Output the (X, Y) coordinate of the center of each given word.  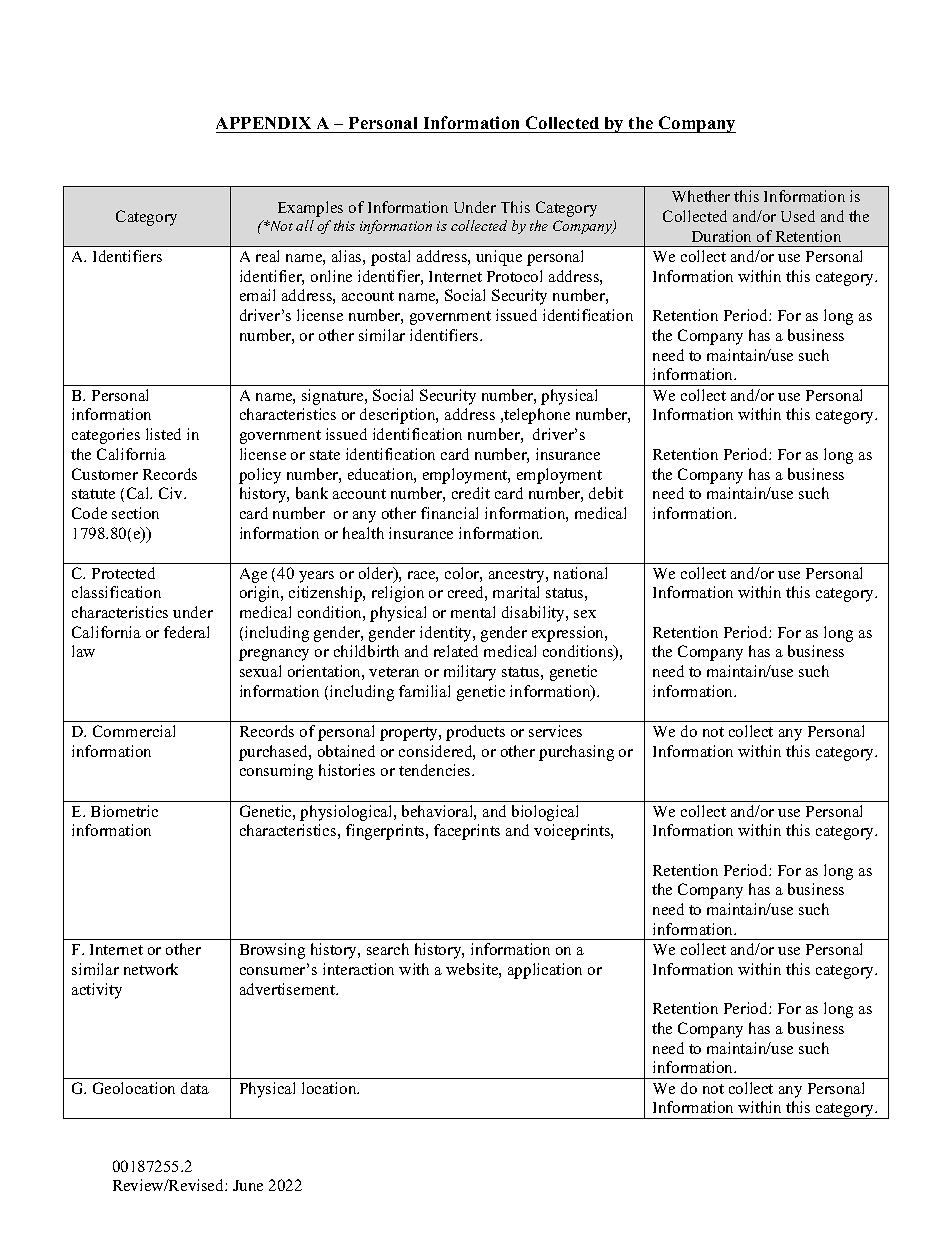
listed (163, 434)
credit (471, 493)
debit (606, 493)
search (388, 949)
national (580, 573)
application (545, 971)
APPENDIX (263, 123)
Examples (310, 209)
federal (186, 632)
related (456, 651)
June (248, 1185)
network (151, 969)
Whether (701, 196)
